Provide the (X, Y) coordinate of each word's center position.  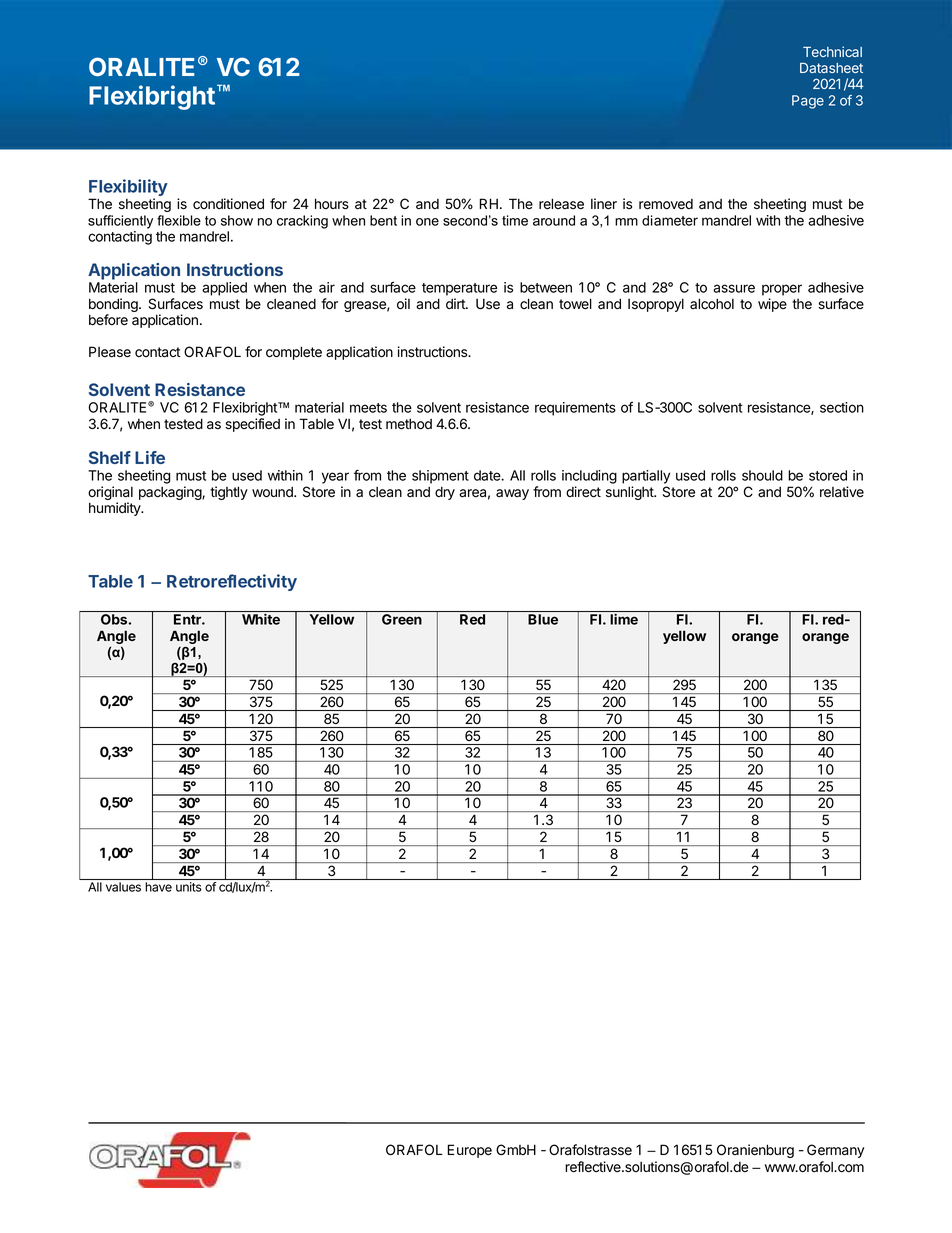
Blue (543, 619)
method (409, 424)
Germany (835, 1151)
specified (252, 425)
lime (624, 619)
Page (808, 102)
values (123, 887)
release (561, 204)
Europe (470, 1151)
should (762, 475)
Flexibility (128, 189)
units (188, 887)
